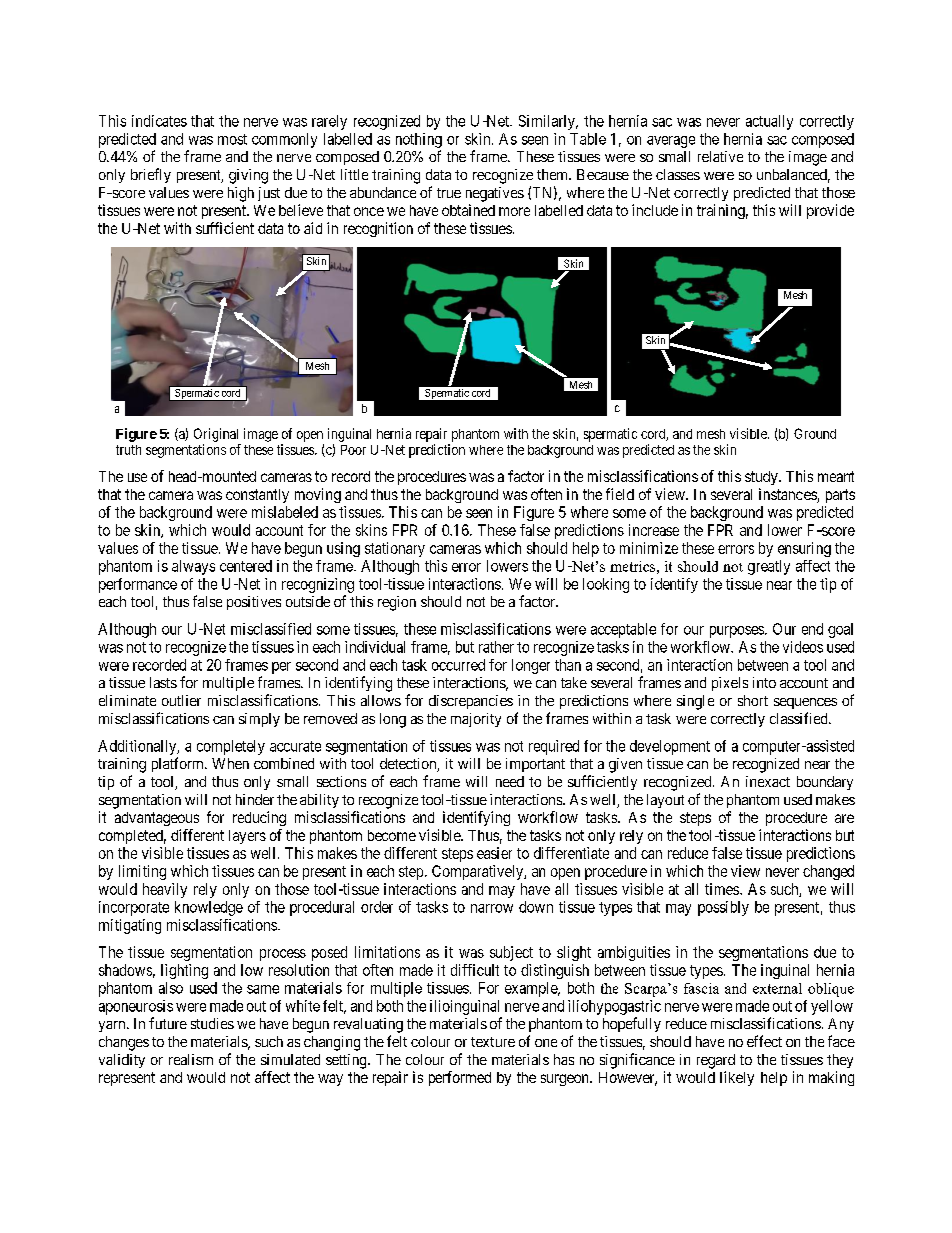 The width and height of the page is (952, 1233). I want to click on effect, so click(764, 1041).
